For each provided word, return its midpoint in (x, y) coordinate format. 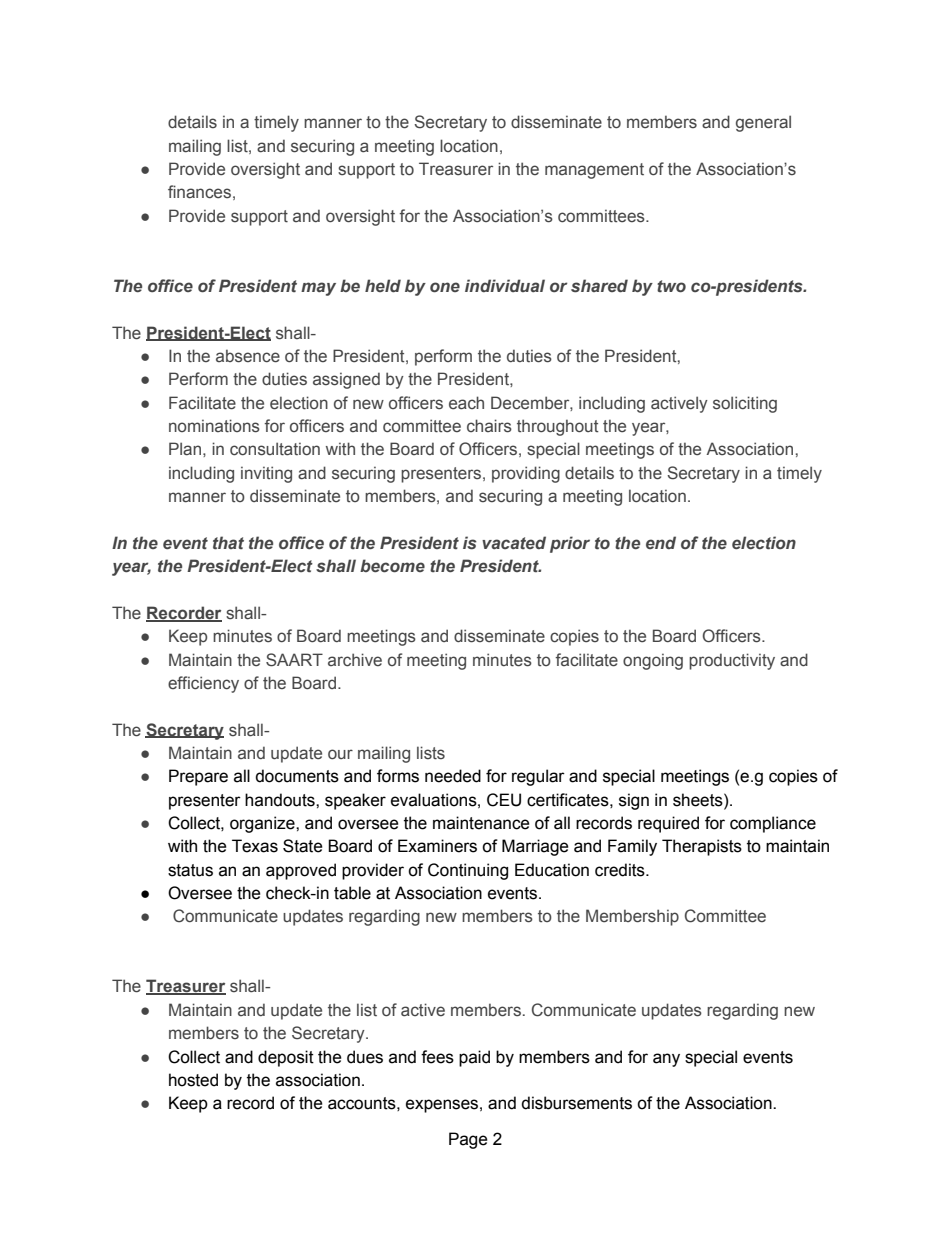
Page (468, 1140)
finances (199, 192)
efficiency (203, 684)
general (763, 123)
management (594, 171)
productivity (732, 661)
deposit (286, 1058)
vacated (514, 542)
